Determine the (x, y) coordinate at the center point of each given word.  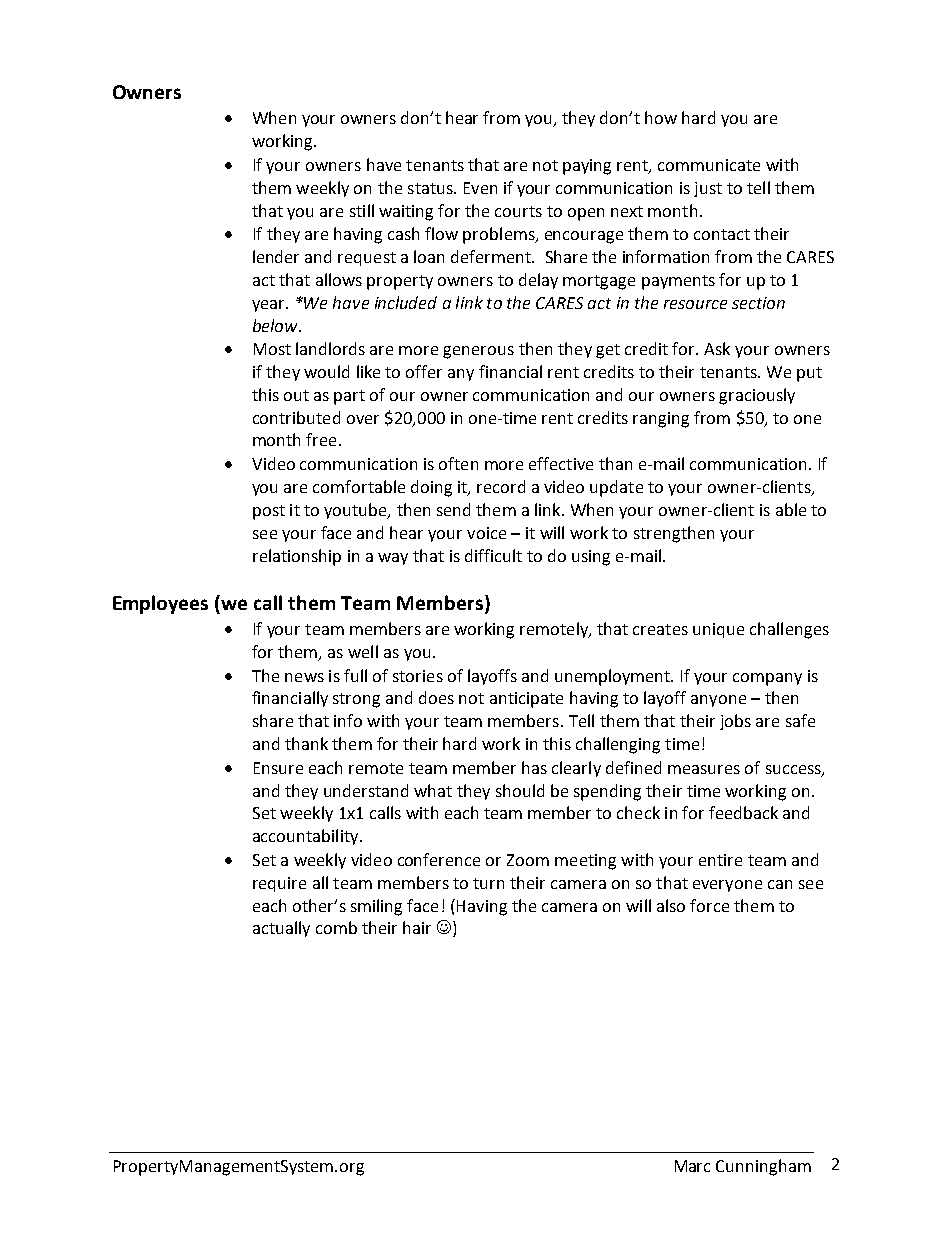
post (269, 512)
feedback (743, 812)
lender (276, 256)
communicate (709, 165)
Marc (692, 1166)
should (520, 790)
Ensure (278, 768)
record (501, 486)
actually (281, 929)
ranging (661, 420)
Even (480, 188)
